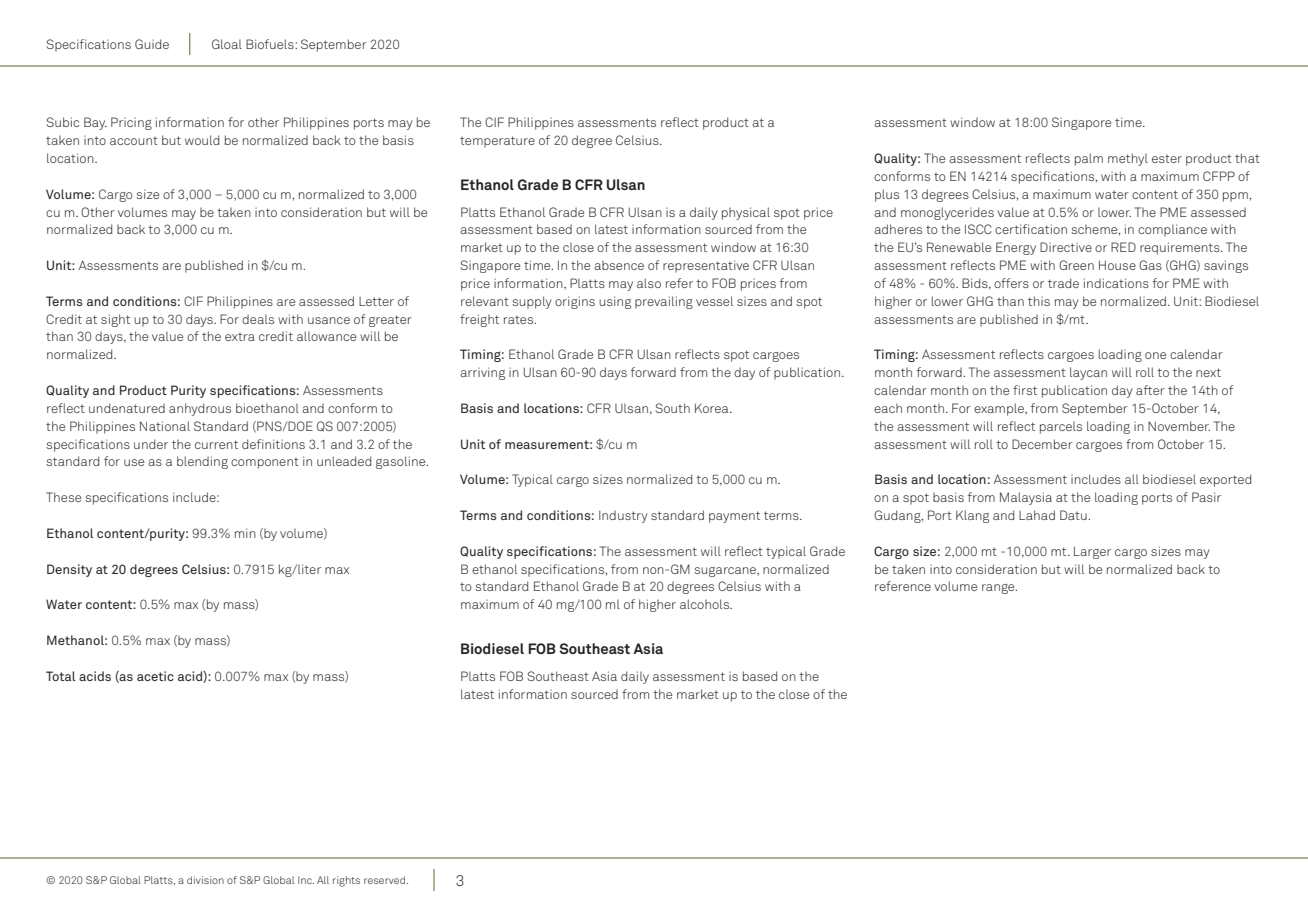  What do you see at coordinates (205, 880) in the screenshot?
I see `division` at bounding box center [205, 880].
